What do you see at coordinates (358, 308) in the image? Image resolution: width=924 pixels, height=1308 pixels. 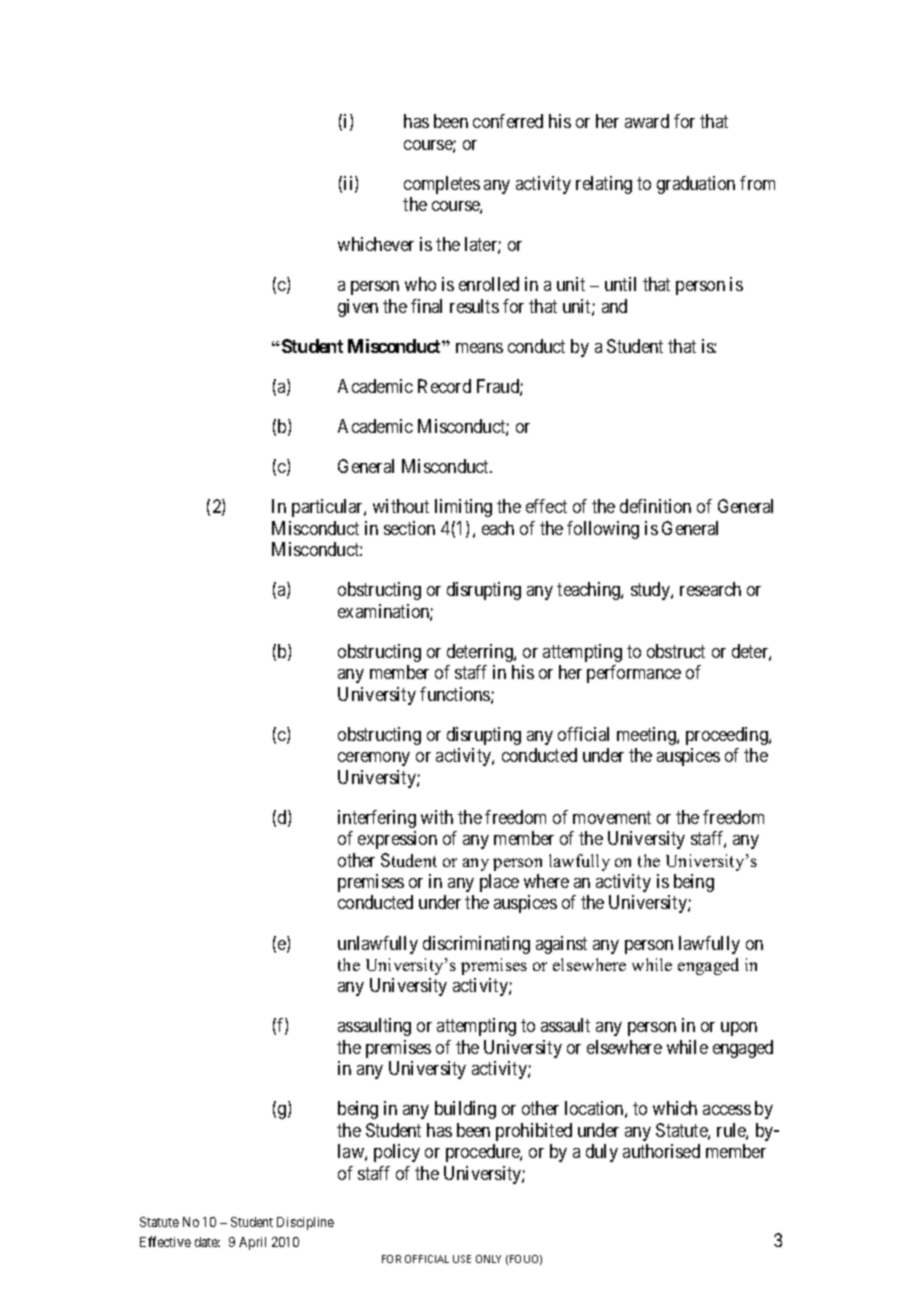 I see `given` at bounding box center [358, 308].
